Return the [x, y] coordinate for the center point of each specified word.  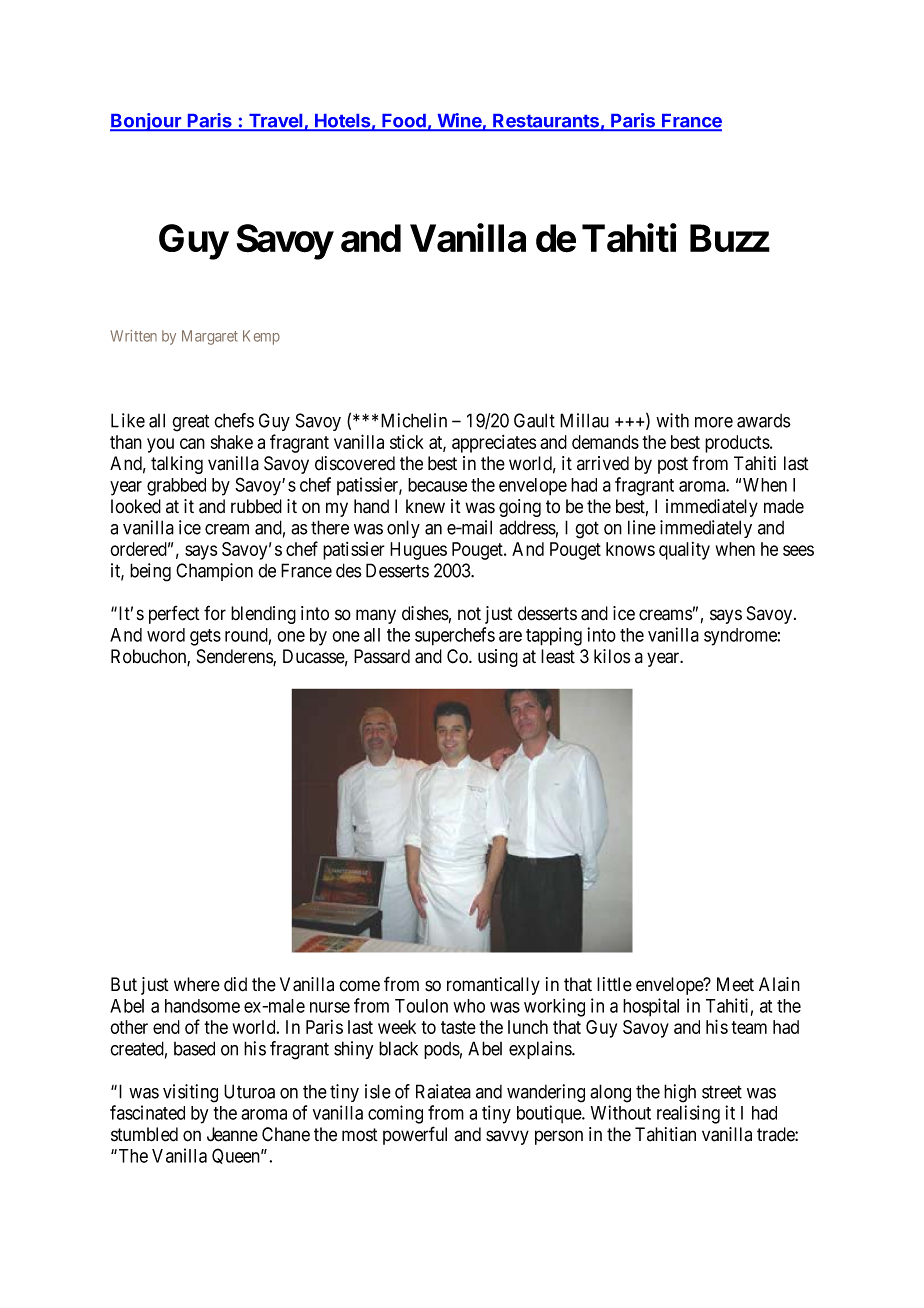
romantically [493, 986]
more [714, 422]
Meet [735, 984]
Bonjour [147, 122]
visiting [190, 1093]
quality [684, 551]
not [469, 614]
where [197, 984]
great [190, 423]
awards [764, 421]
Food [404, 122]
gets [205, 637]
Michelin [414, 420]
